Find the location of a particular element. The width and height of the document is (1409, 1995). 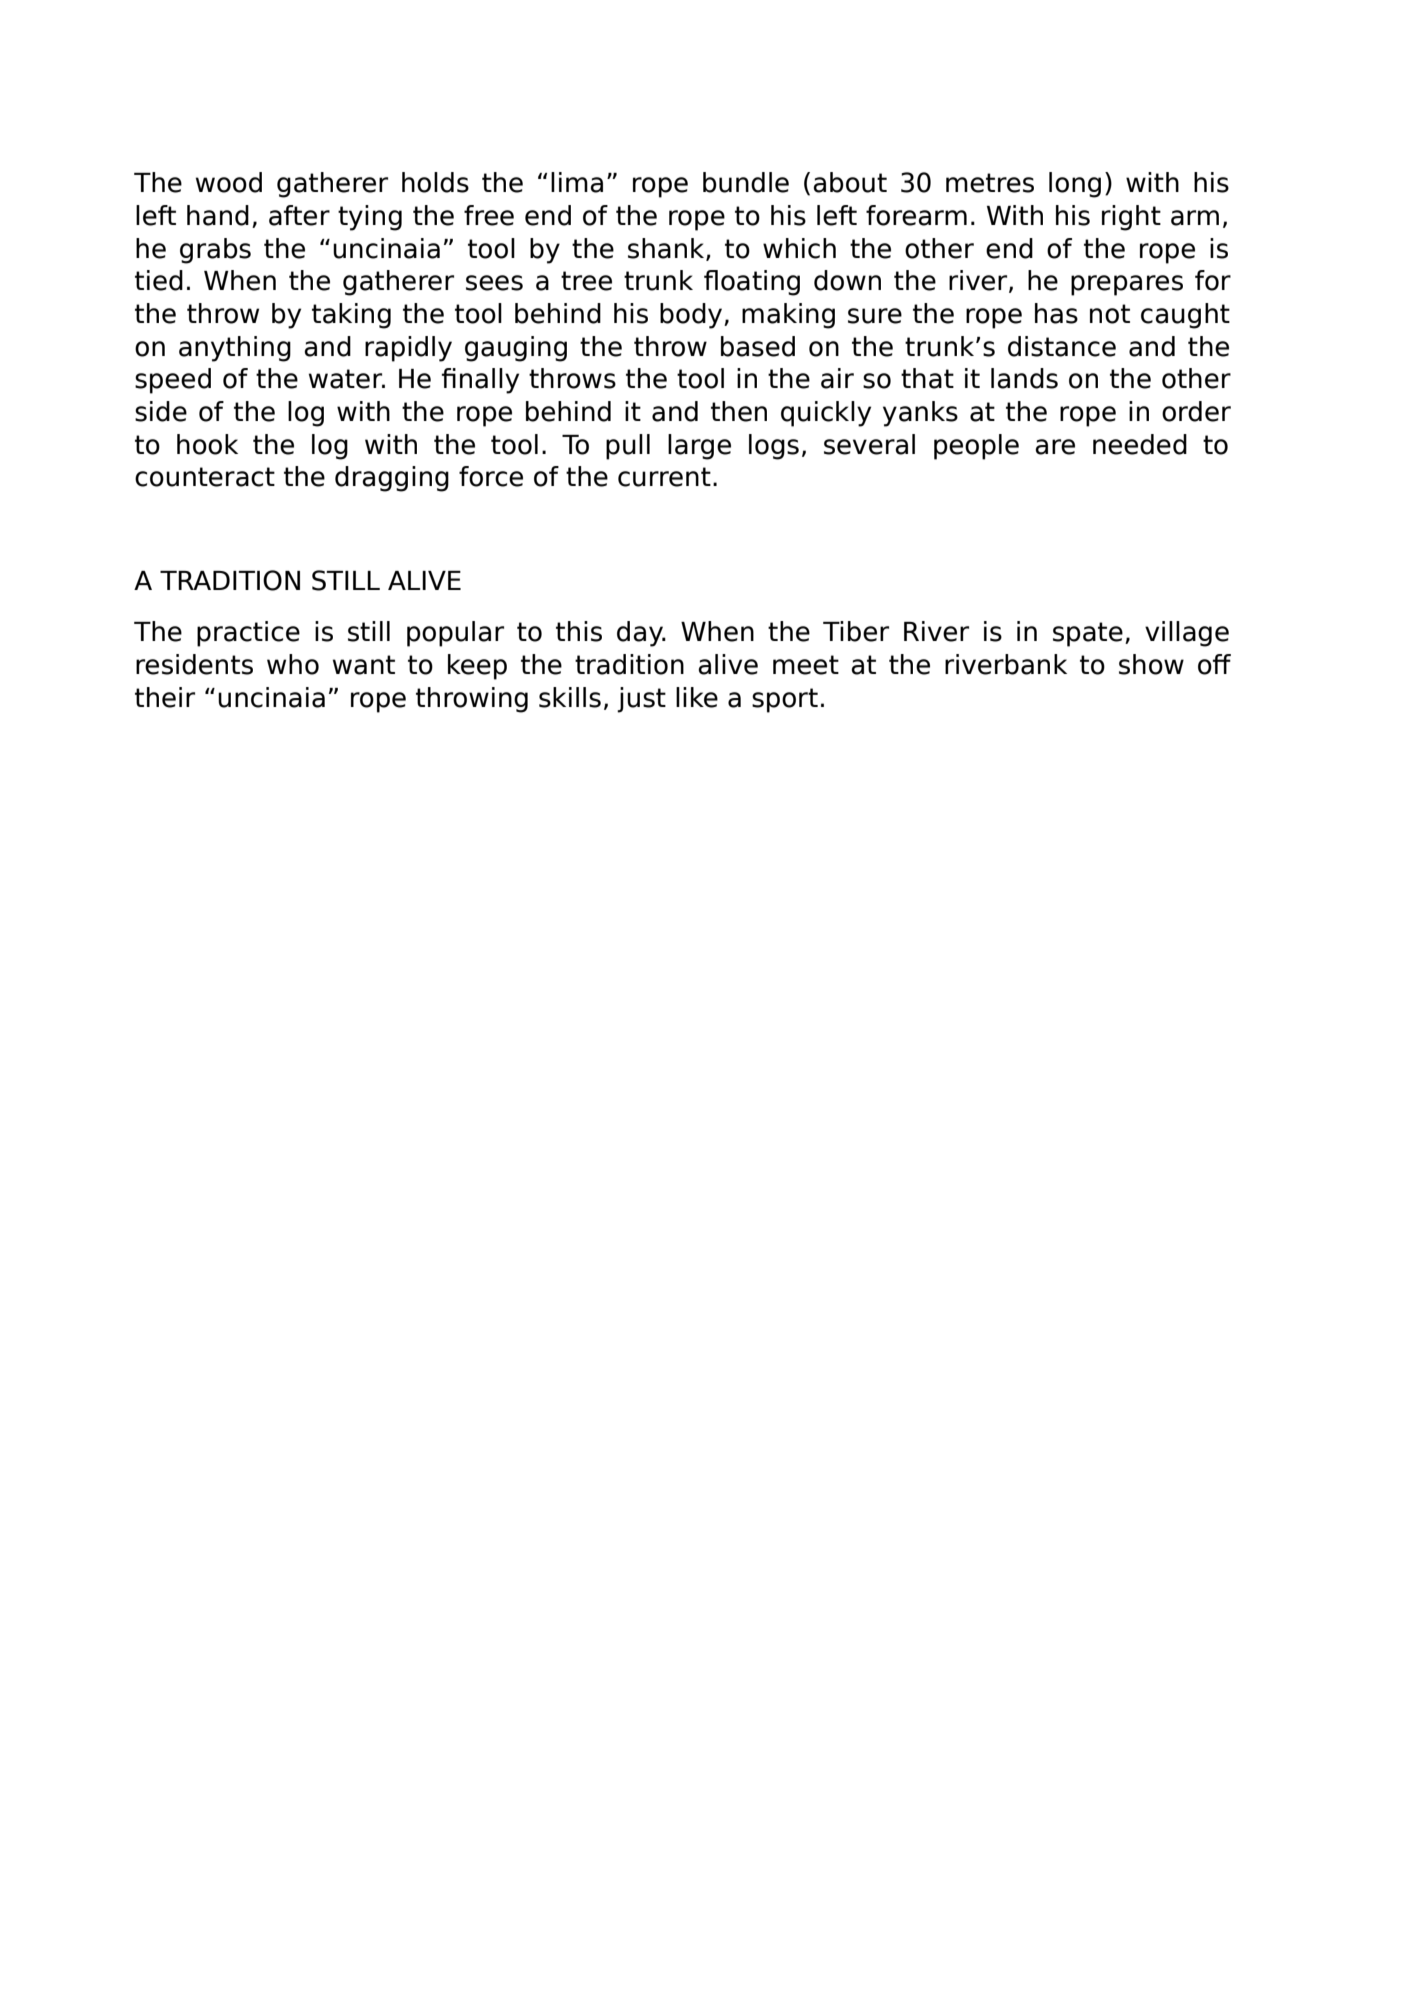

who is located at coordinates (293, 664).
